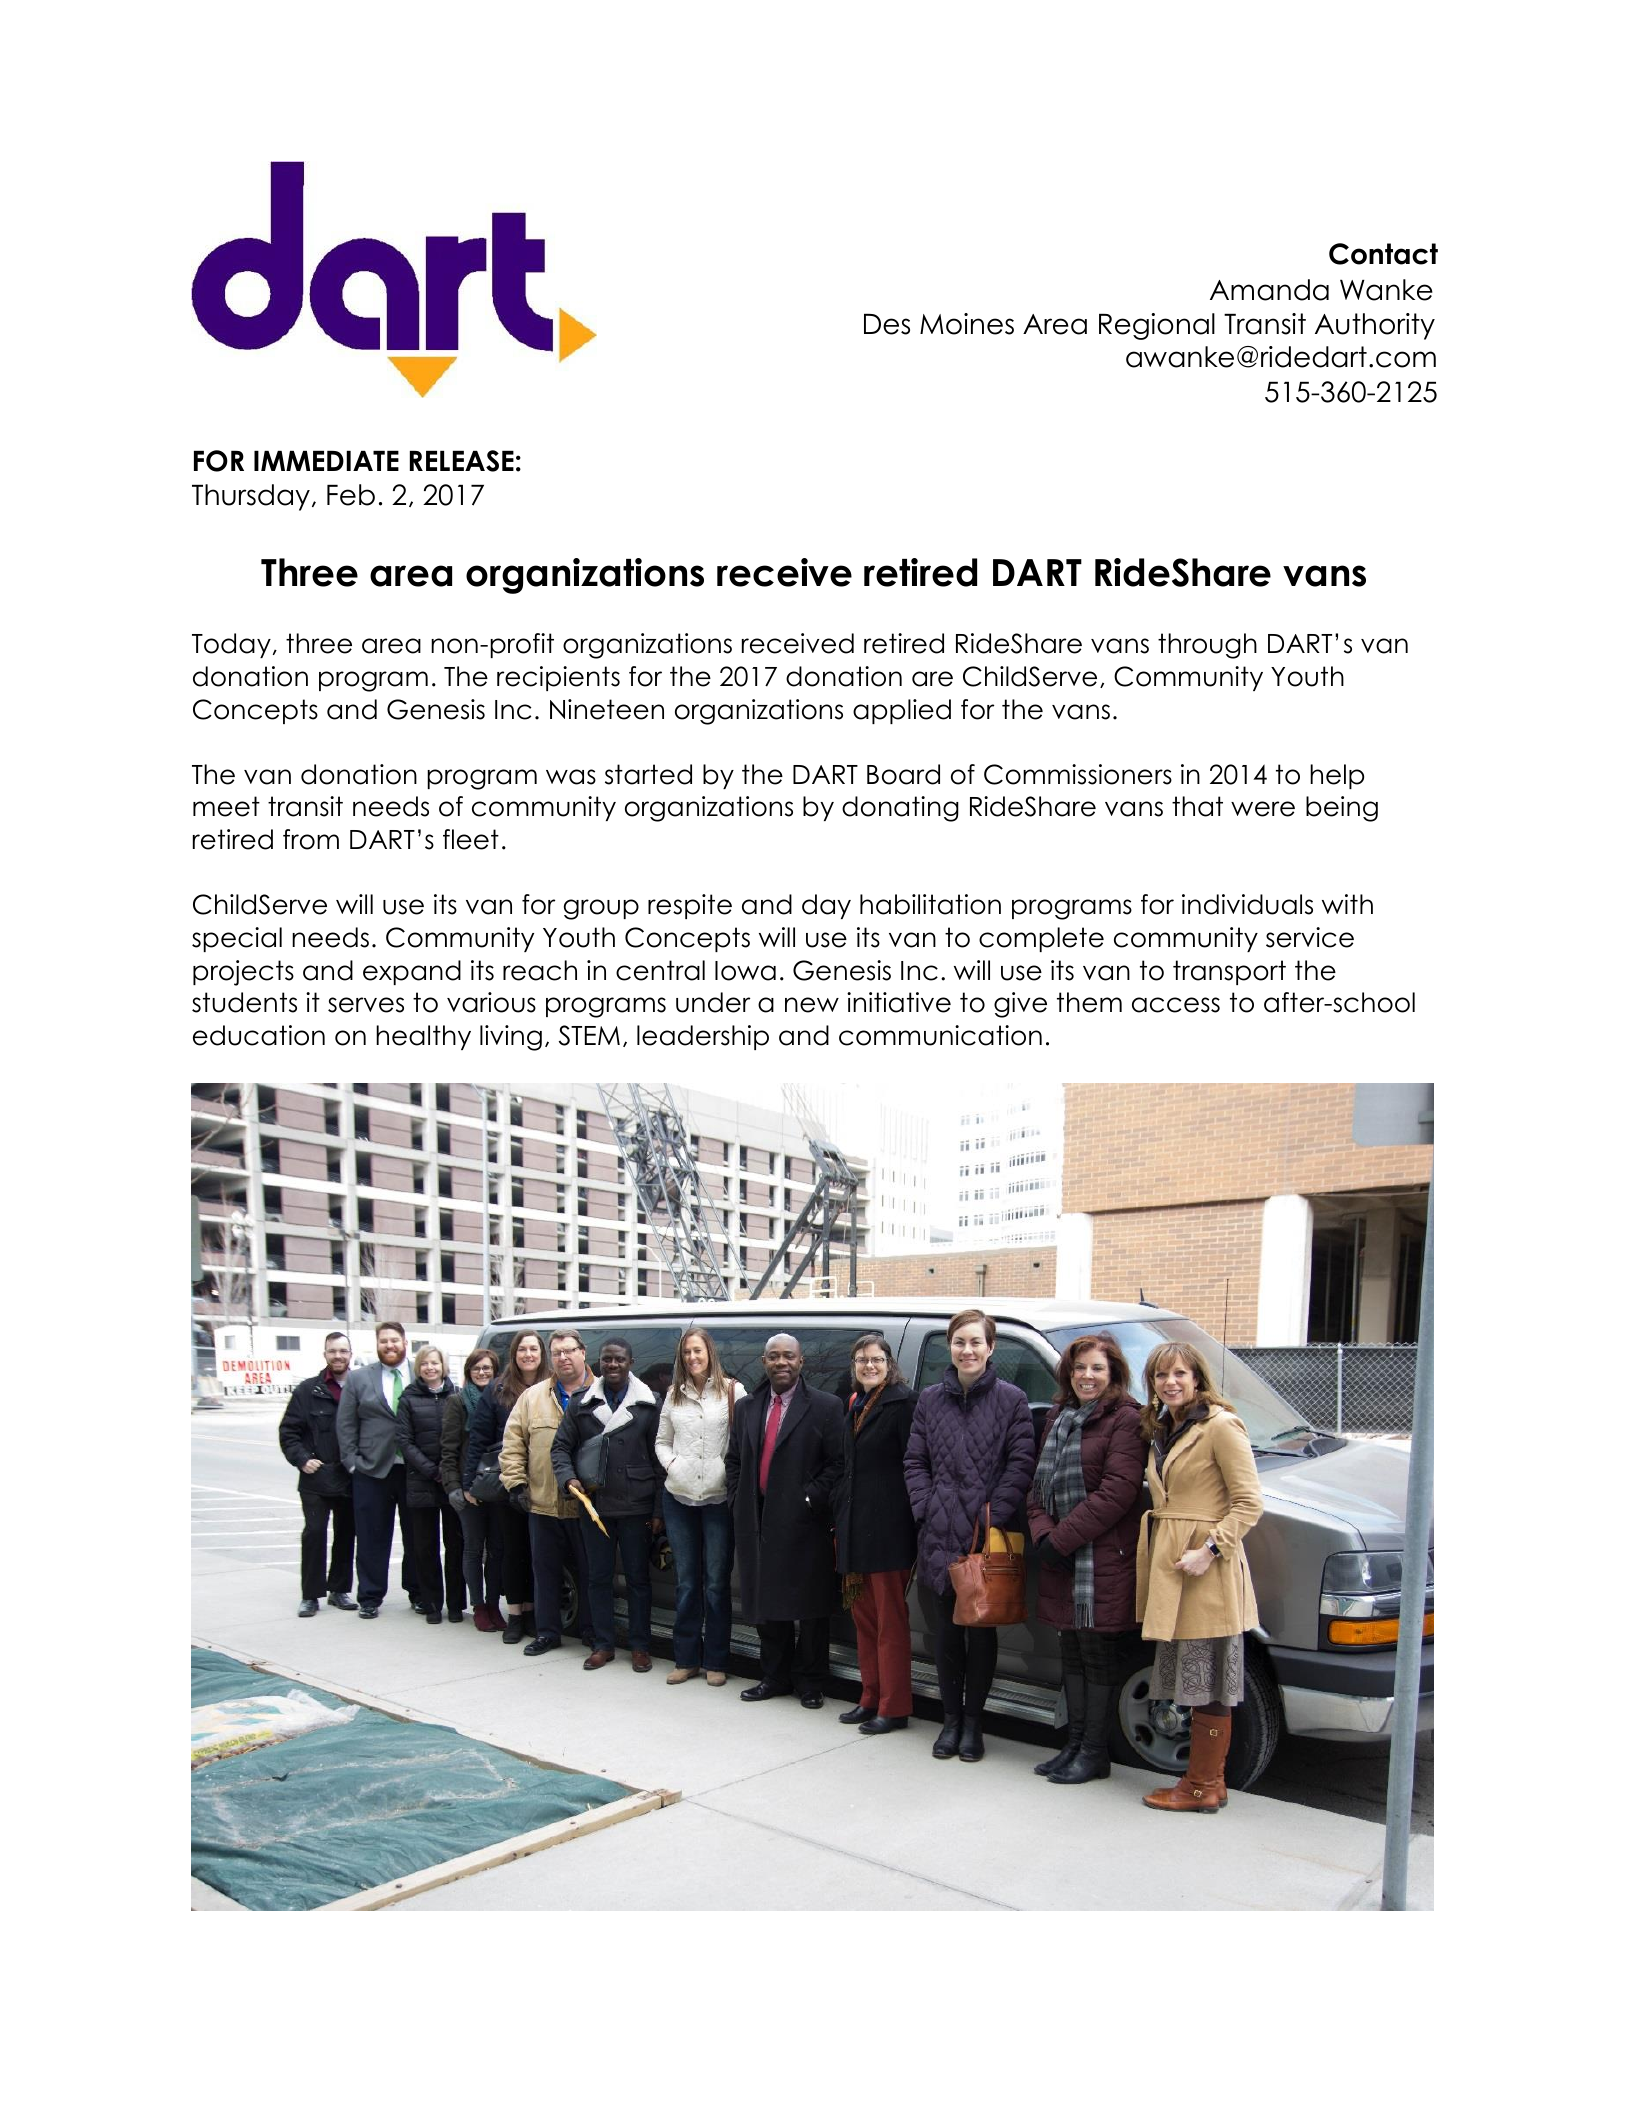 This image has height=2108, width=1629. I want to click on RELEASE, so click(462, 461).
